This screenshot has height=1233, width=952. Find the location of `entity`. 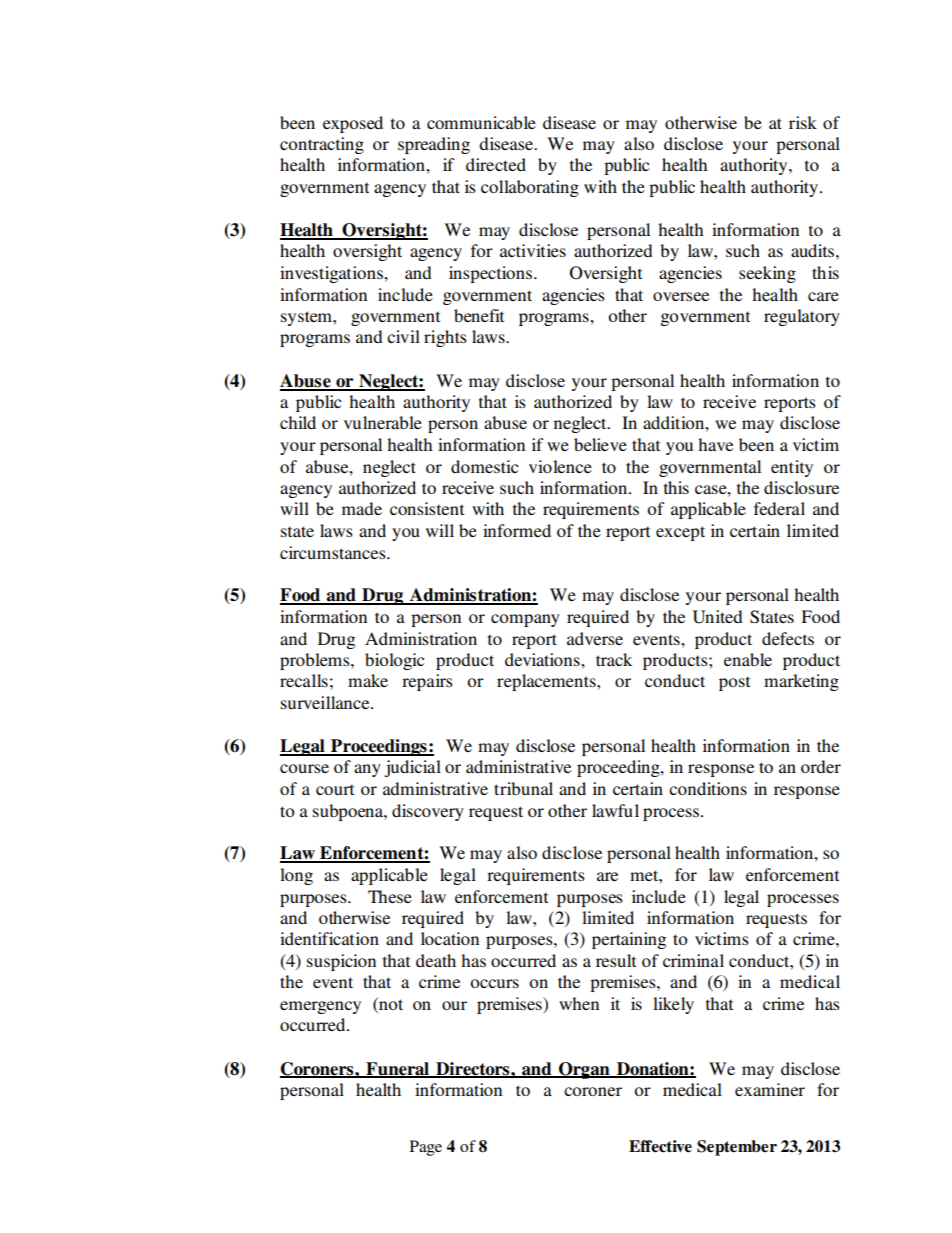

entity is located at coordinates (792, 468).
